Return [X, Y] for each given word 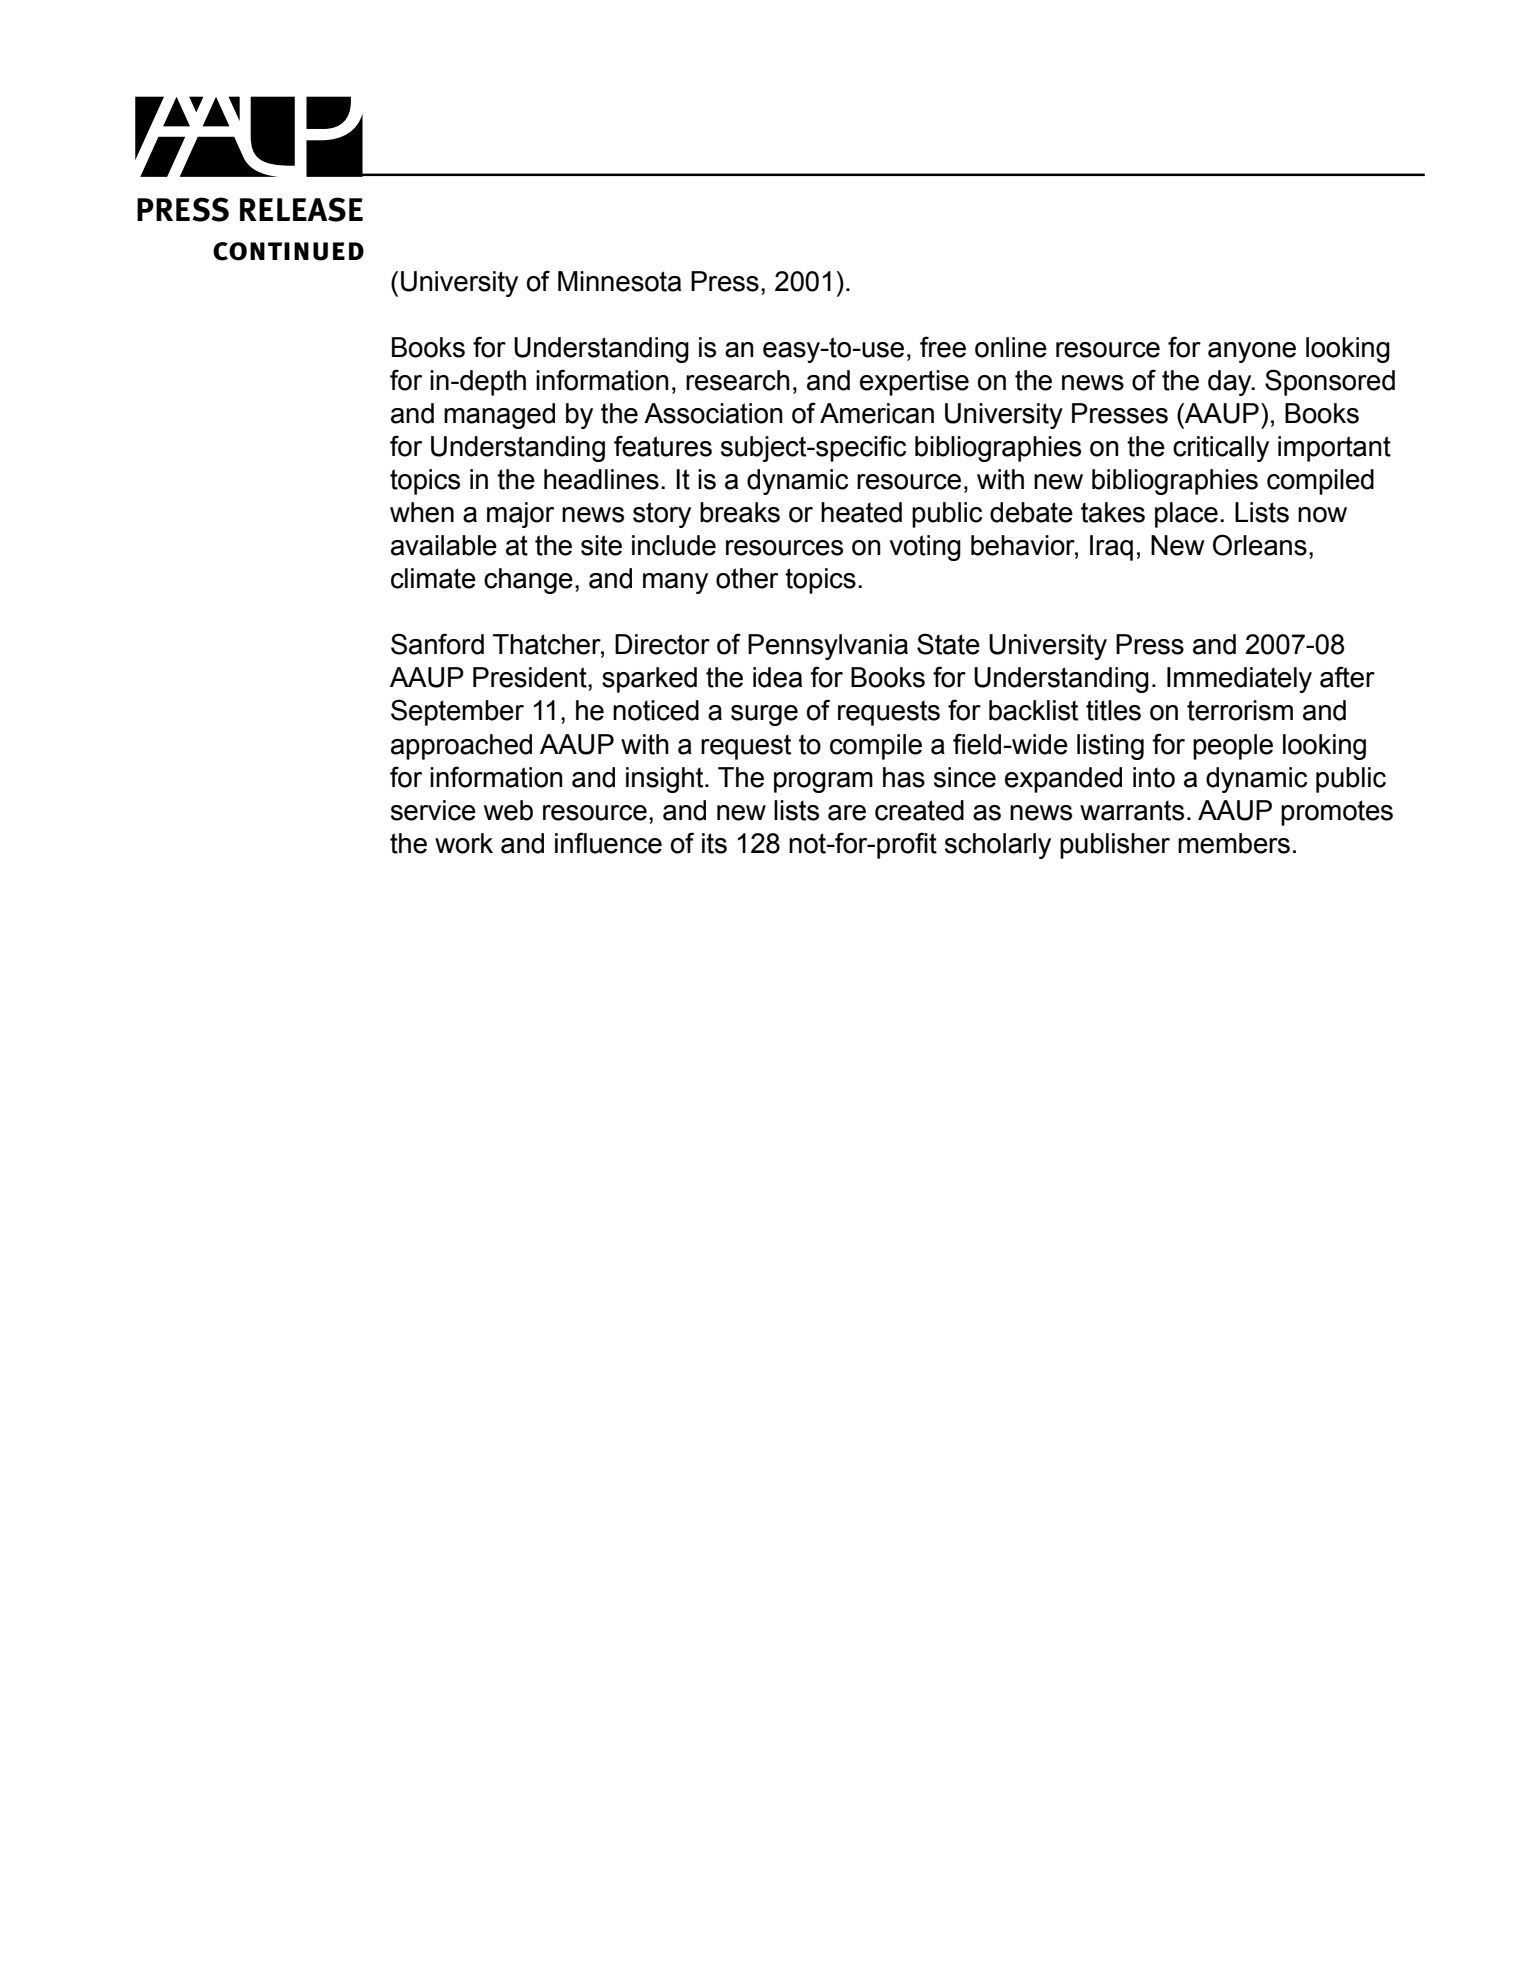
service [433, 810]
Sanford [437, 644]
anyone [1252, 352]
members [1234, 843]
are [847, 813]
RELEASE [301, 209]
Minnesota [619, 281]
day [1231, 383]
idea [777, 677]
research [738, 380]
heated [861, 512]
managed [499, 416]
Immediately [1239, 680]
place [1186, 515]
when [422, 512]
